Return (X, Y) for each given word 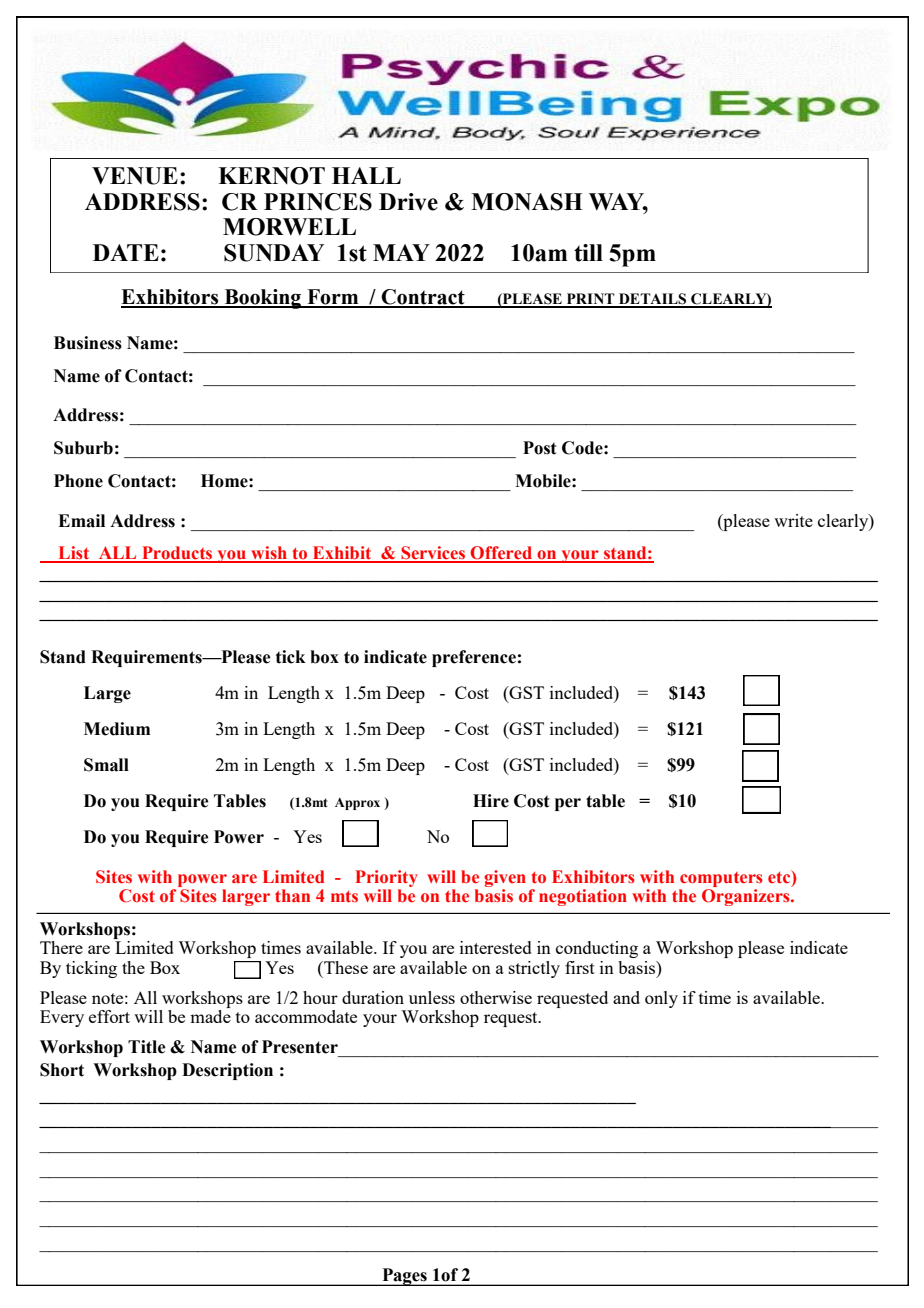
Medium (117, 729)
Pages (404, 1277)
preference (474, 658)
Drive (408, 202)
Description (227, 1071)
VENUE (135, 176)
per (568, 804)
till (588, 253)
